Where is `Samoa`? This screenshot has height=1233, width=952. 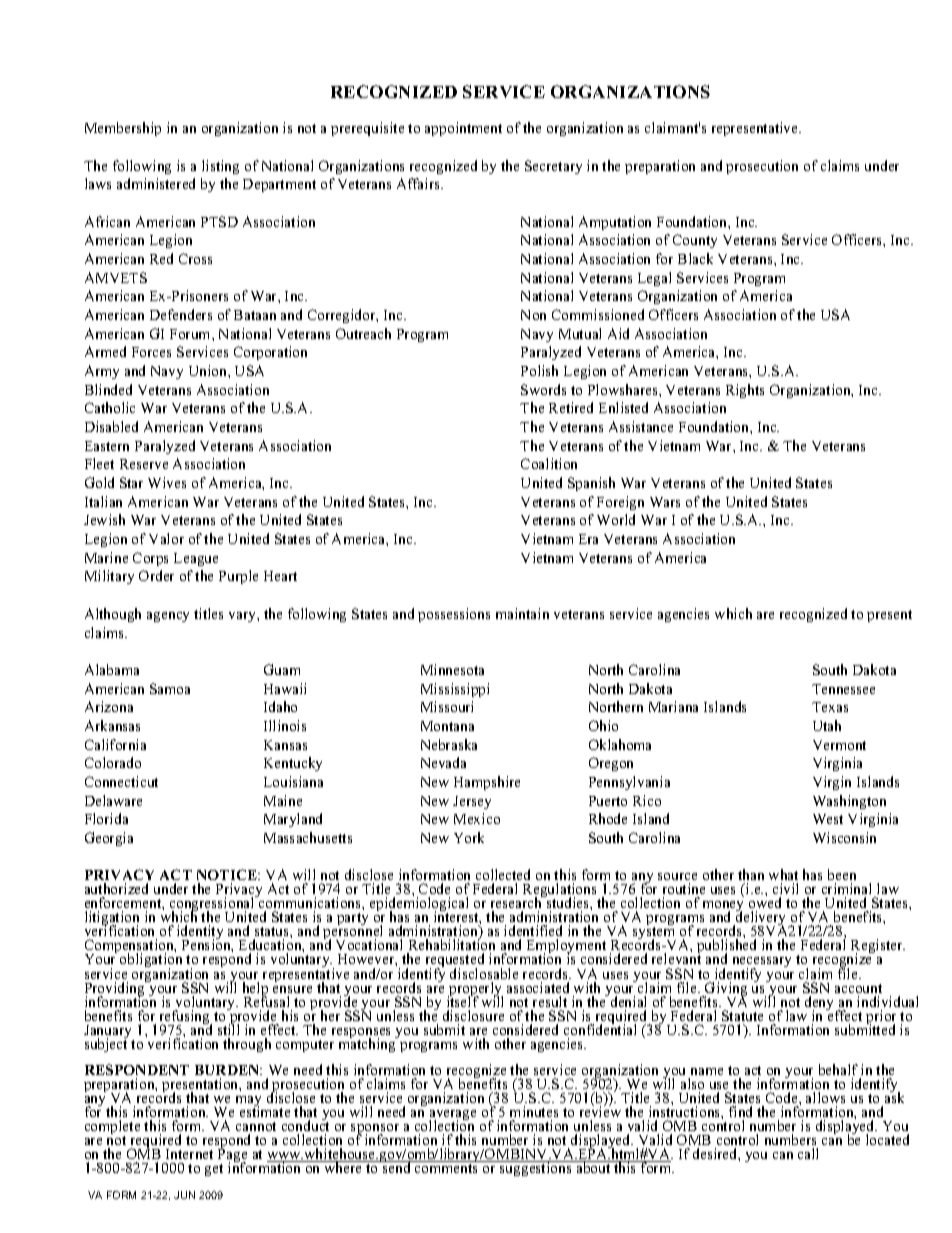
Samoa is located at coordinates (170, 688).
